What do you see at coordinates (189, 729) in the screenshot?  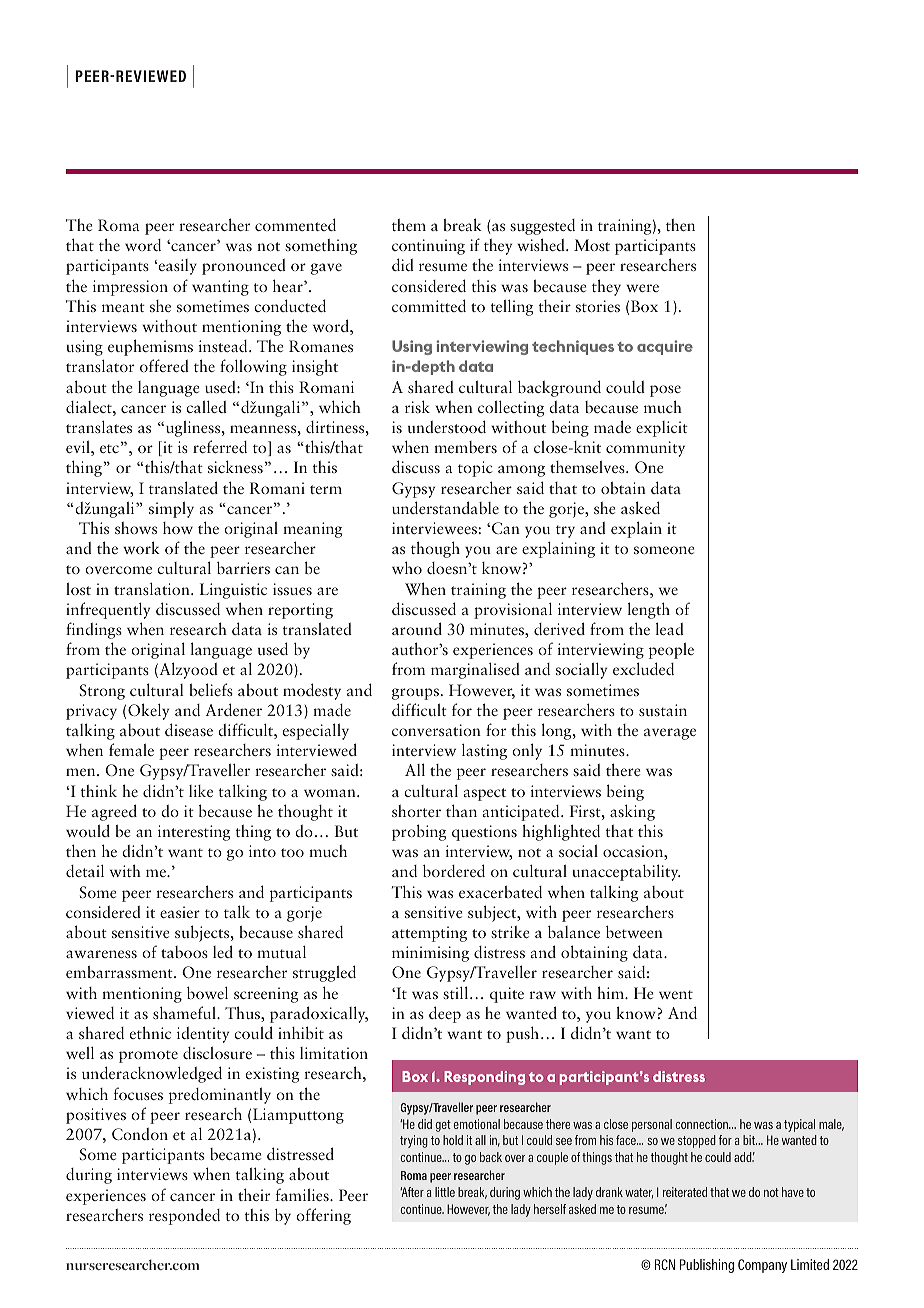 I see `disease` at bounding box center [189, 729].
